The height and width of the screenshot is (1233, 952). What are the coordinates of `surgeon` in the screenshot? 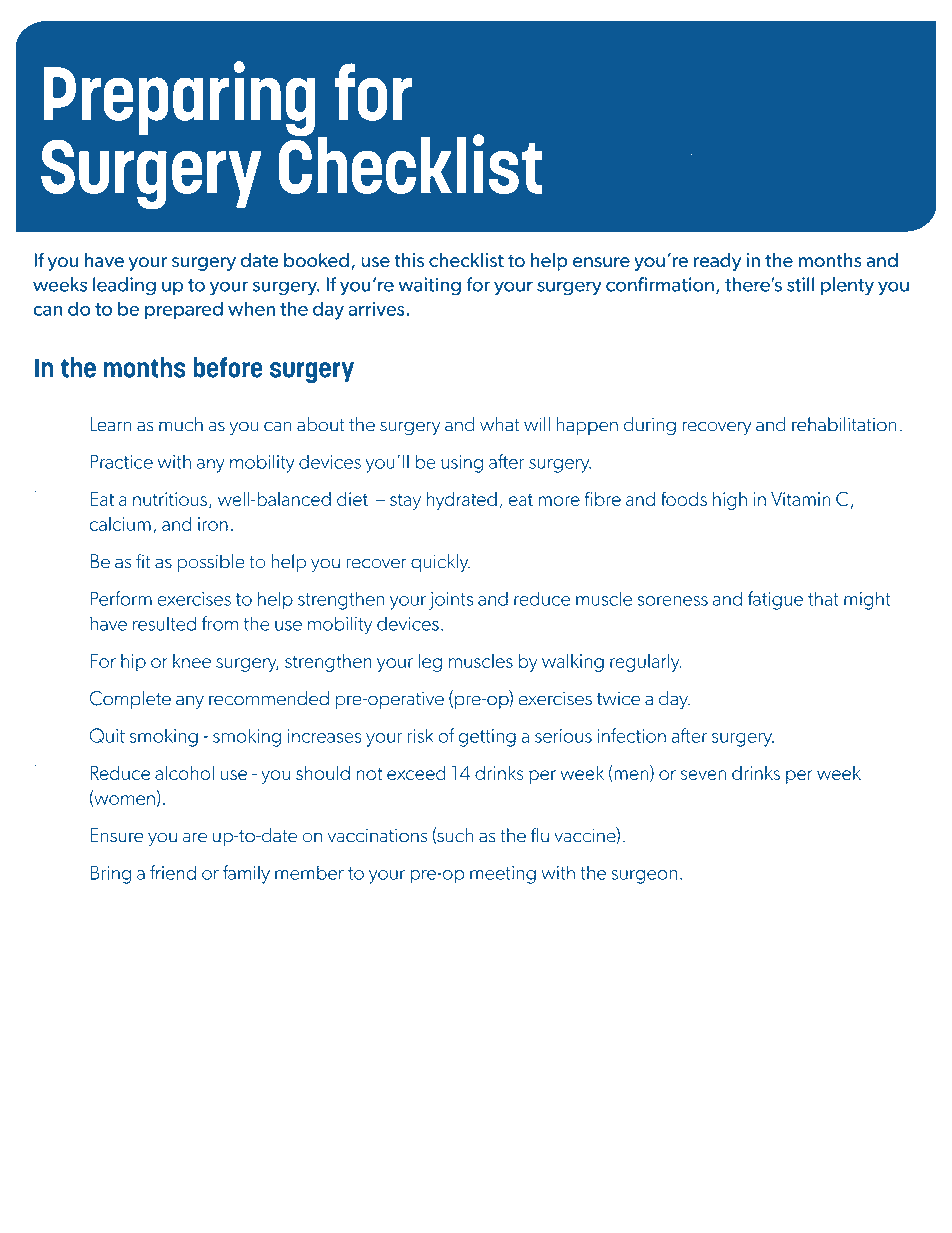 It's located at (644, 877).
